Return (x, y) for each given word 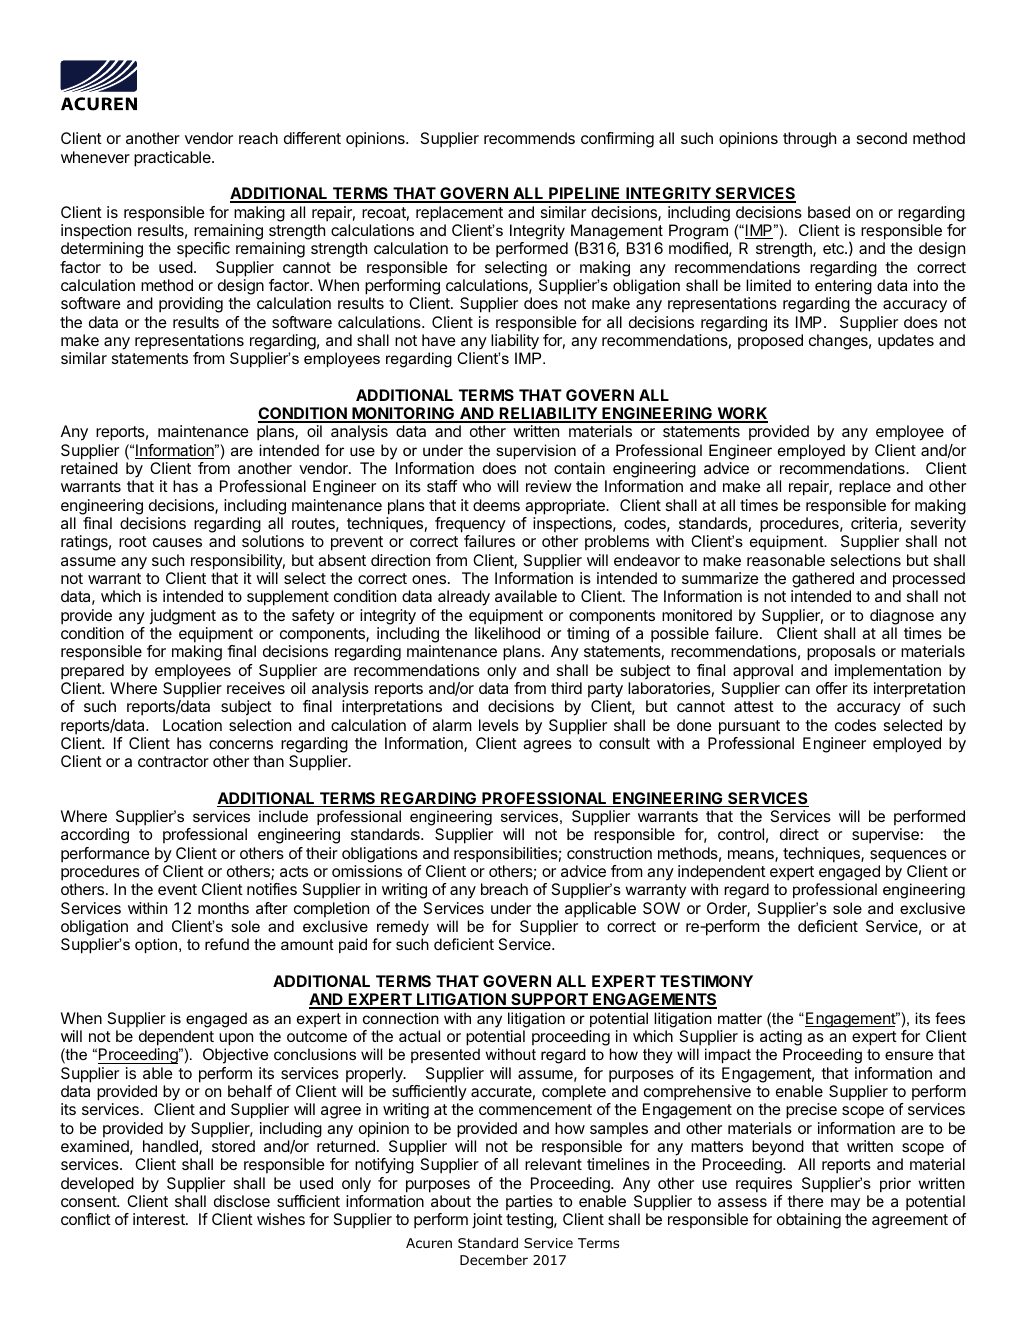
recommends (529, 138)
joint (487, 1220)
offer (832, 688)
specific (203, 250)
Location (192, 725)
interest (160, 1219)
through (809, 140)
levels (499, 725)
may (845, 1204)
